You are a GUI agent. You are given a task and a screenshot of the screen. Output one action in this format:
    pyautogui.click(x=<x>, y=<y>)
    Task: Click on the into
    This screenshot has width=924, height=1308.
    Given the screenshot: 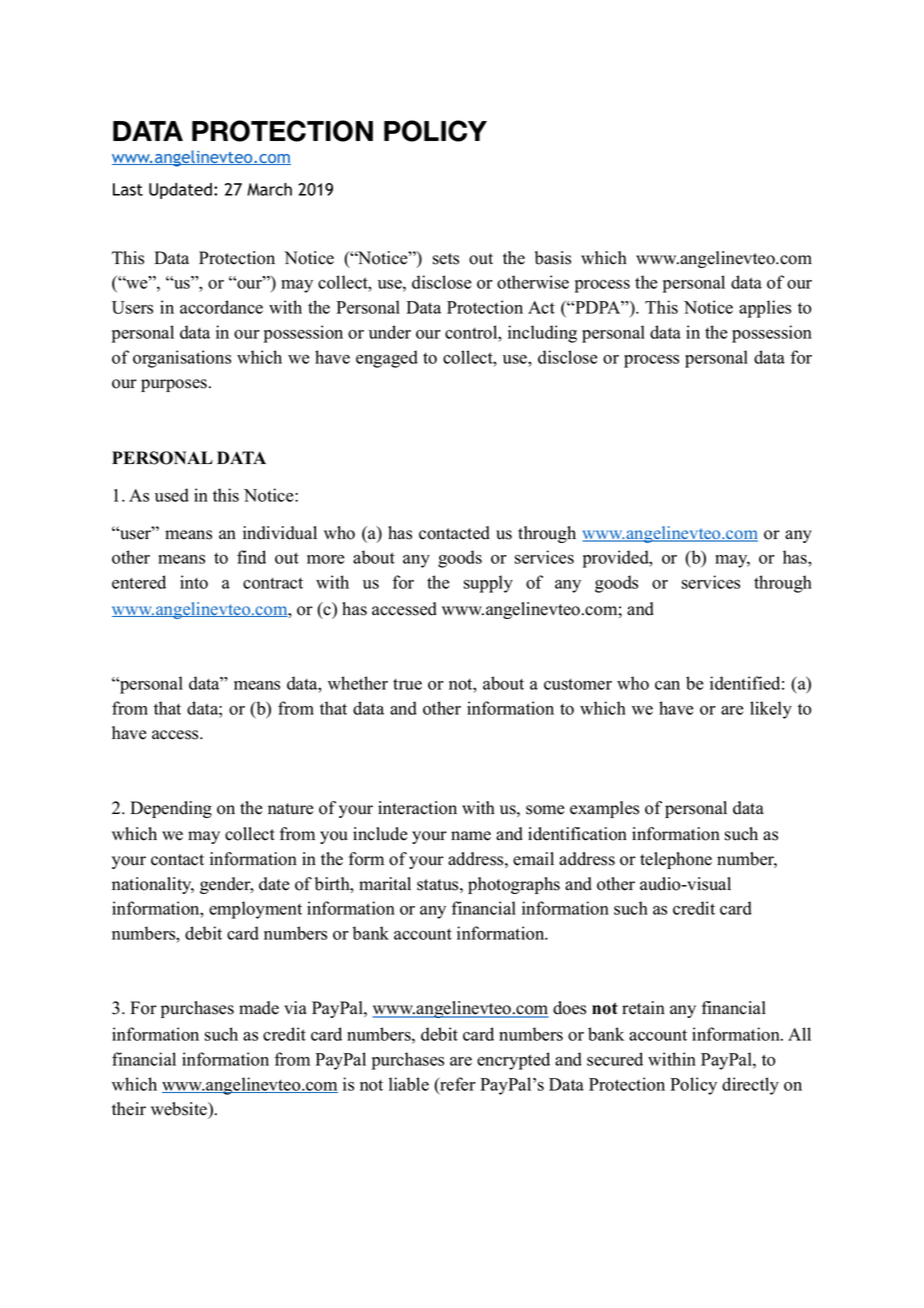 What is the action you would take?
    pyautogui.click(x=194, y=582)
